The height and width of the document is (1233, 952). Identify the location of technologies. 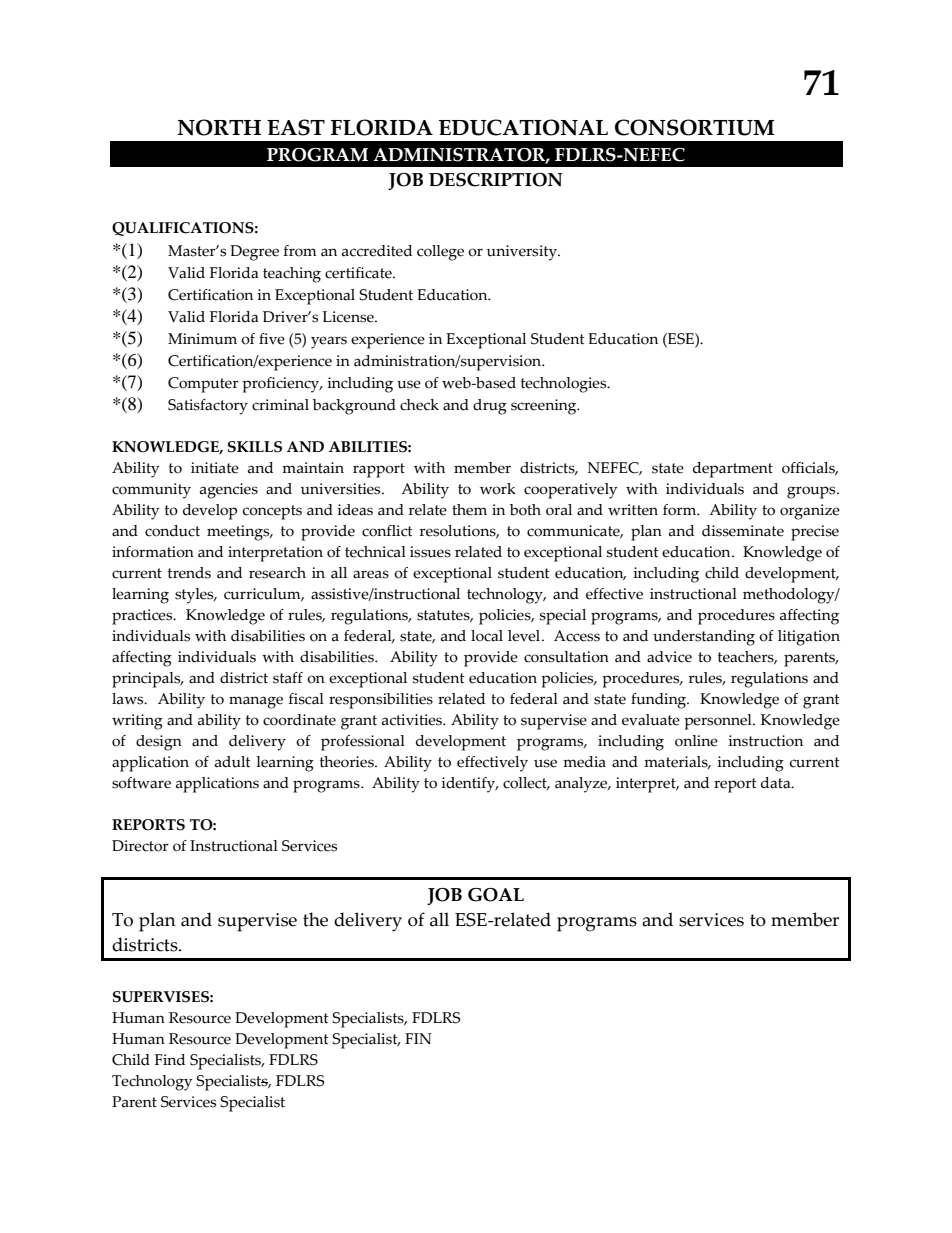
(565, 385).
